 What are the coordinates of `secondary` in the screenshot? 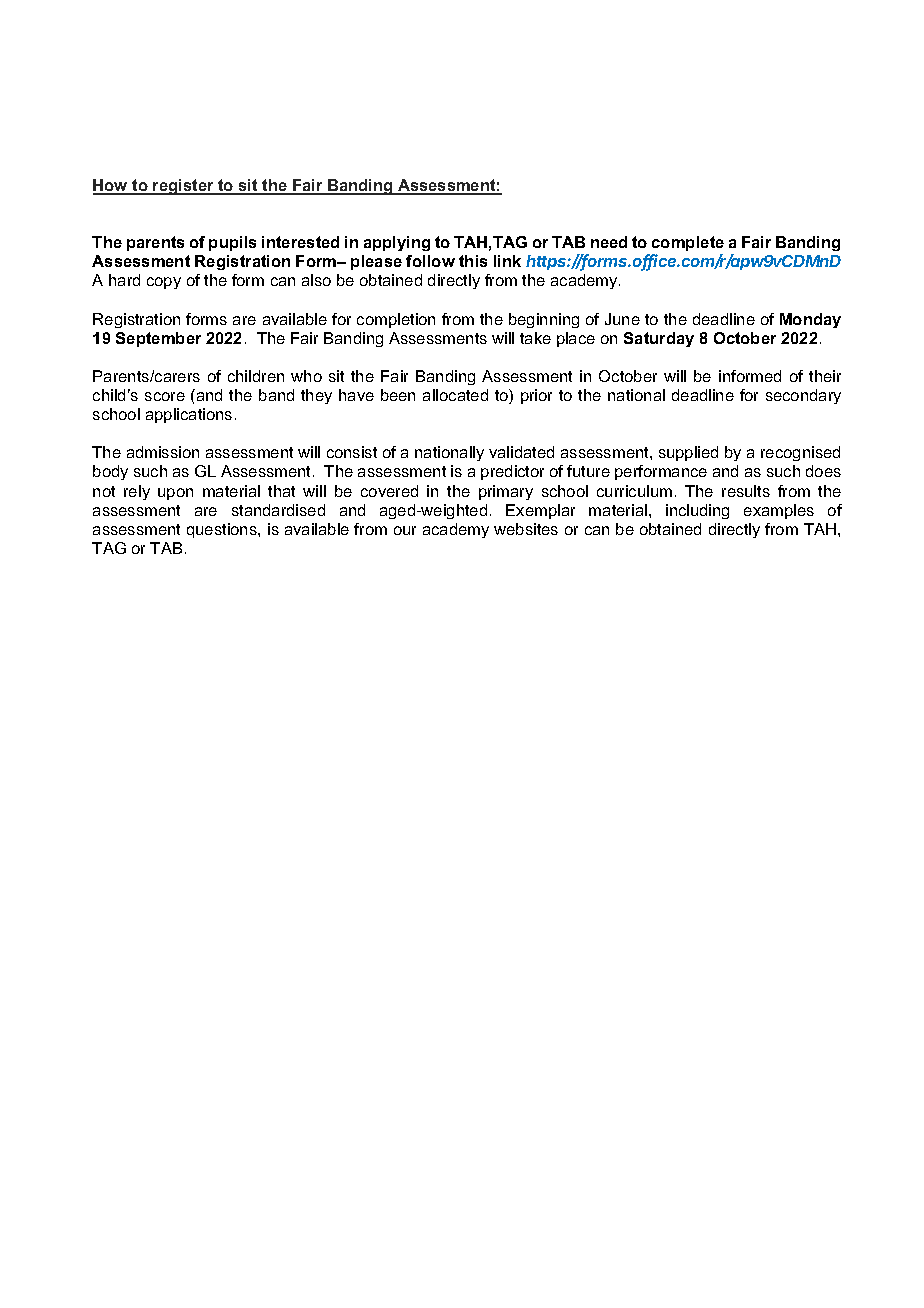 It's located at (803, 396).
